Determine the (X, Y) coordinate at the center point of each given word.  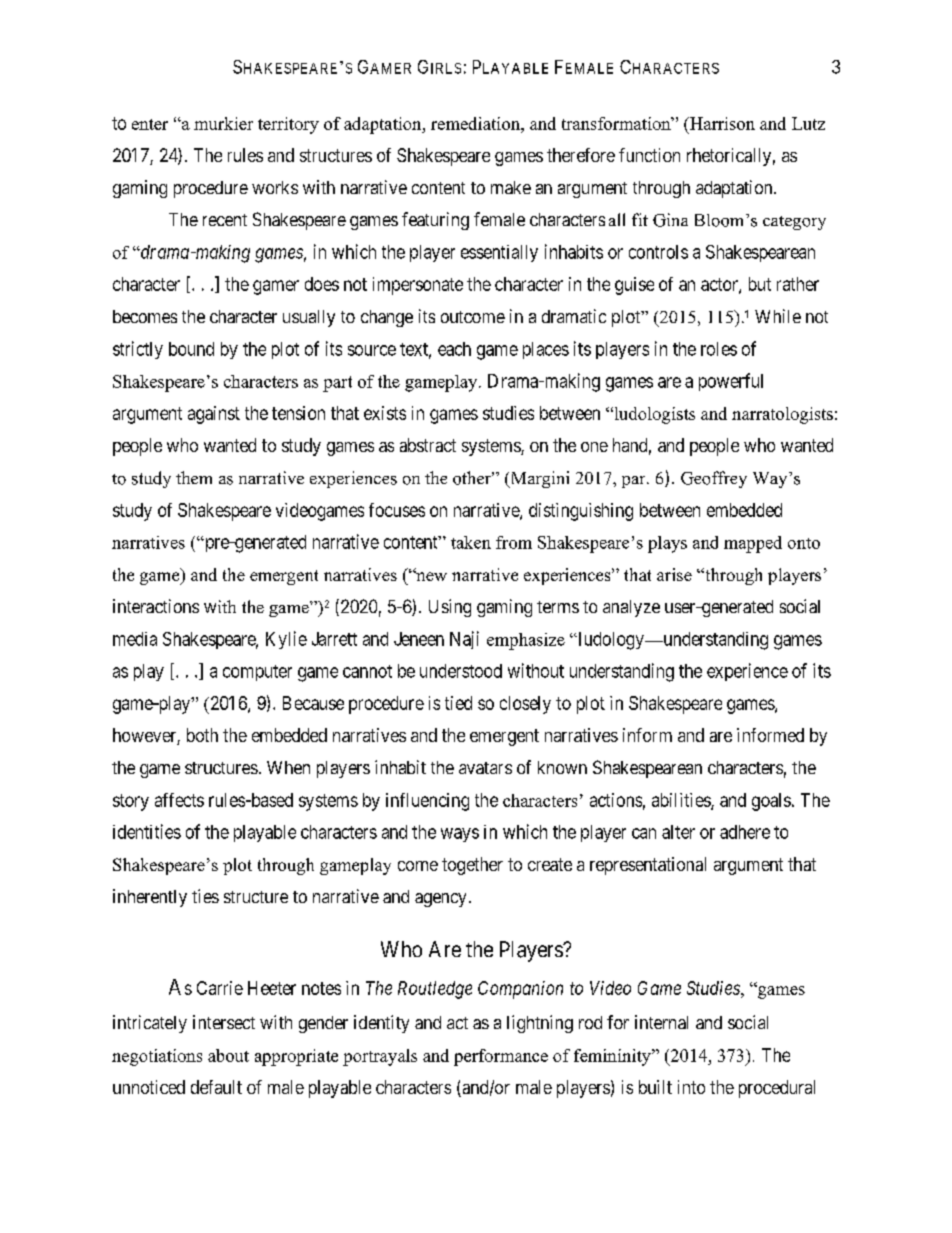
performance (501, 1057)
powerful (731, 382)
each (454, 349)
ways (460, 835)
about (228, 1055)
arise (674, 574)
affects (179, 800)
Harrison (721, 123)
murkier (223, 123)
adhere (745, 832)
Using (450, 608)
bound (191, 349)
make (511, 187)
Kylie (286, 640)
